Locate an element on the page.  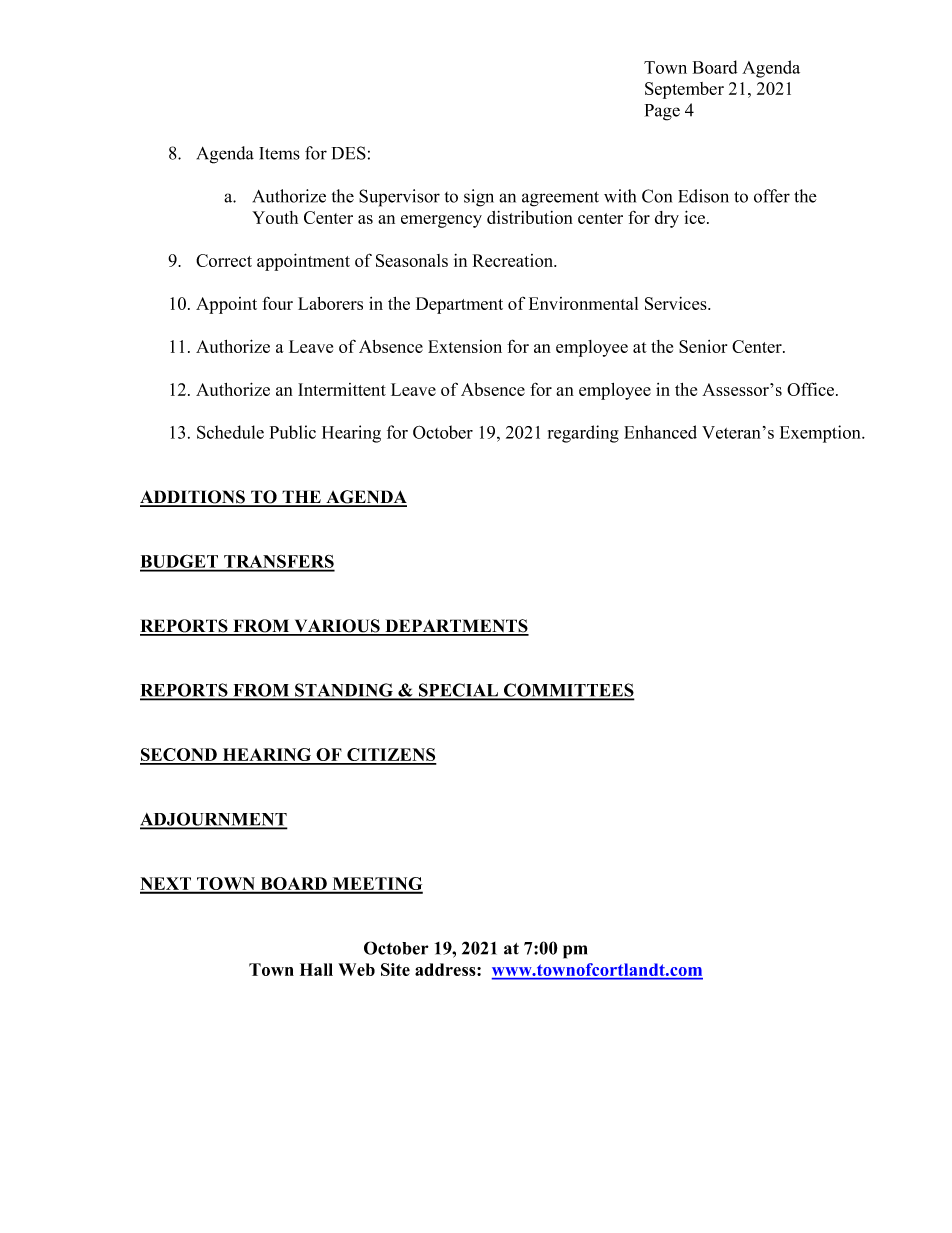
Items is located at coordinates (279, 153).
